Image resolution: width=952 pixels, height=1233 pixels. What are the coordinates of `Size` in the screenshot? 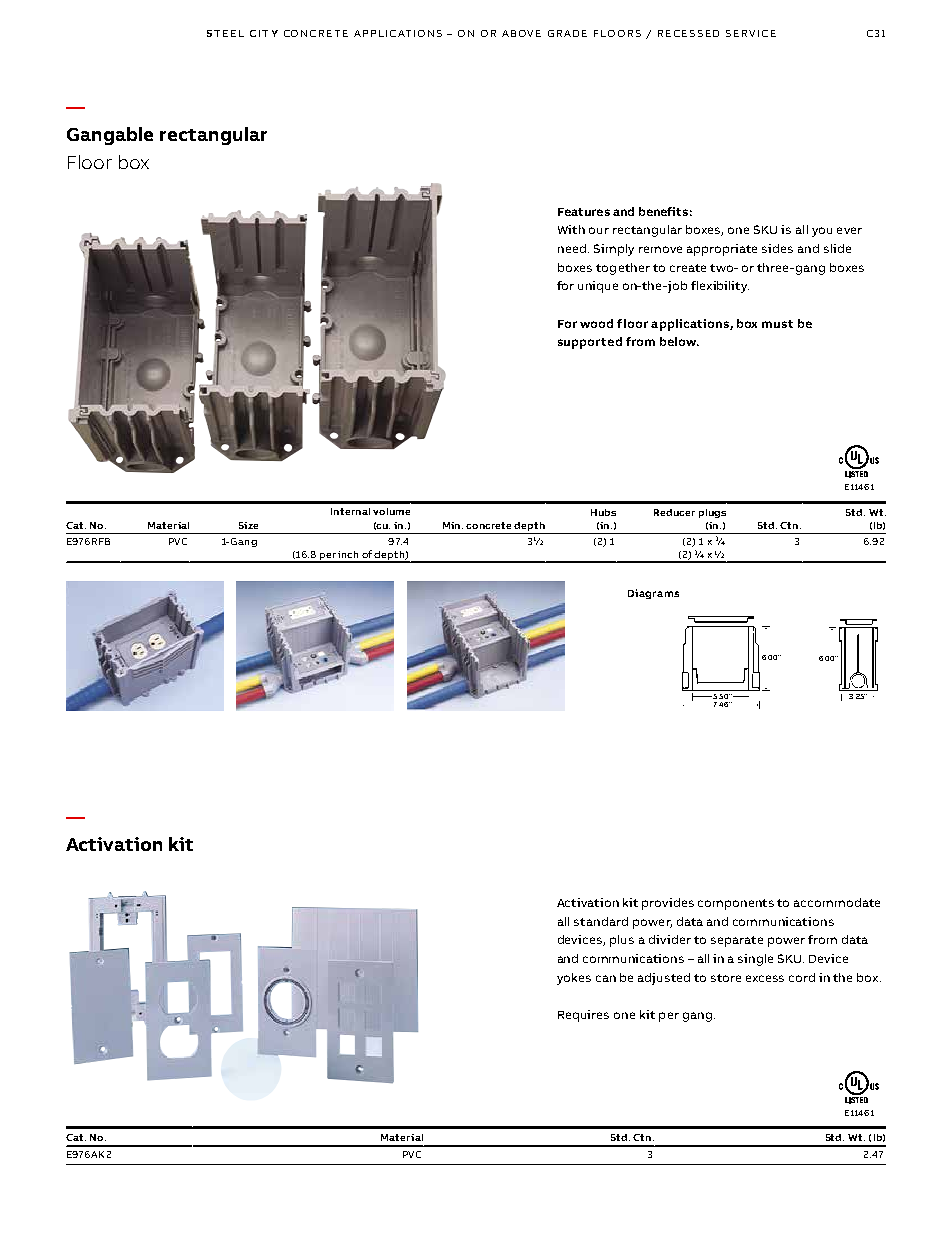 It's located at (248, 525).
